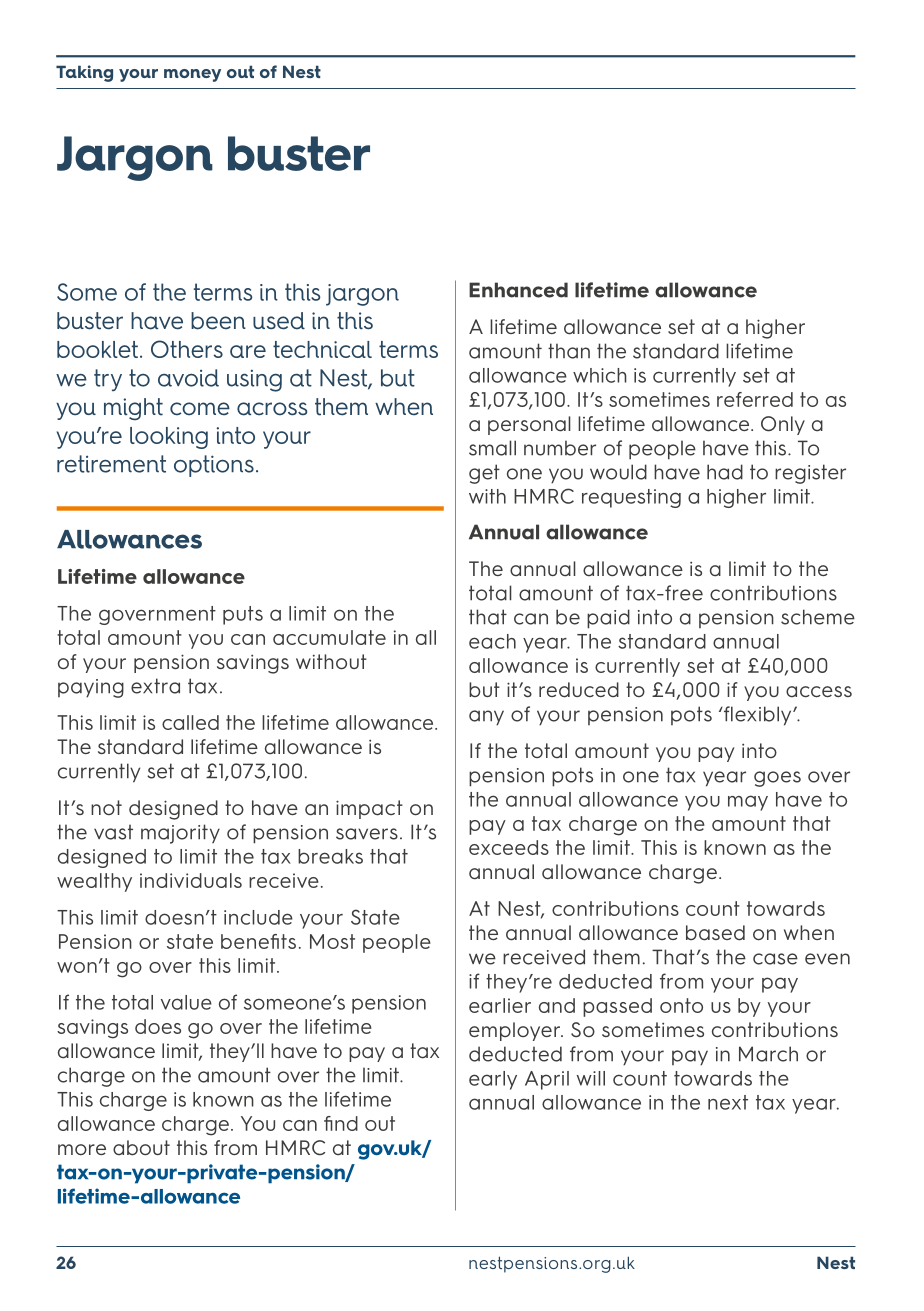  I want to click on Enhanced, so click(518, 290).
